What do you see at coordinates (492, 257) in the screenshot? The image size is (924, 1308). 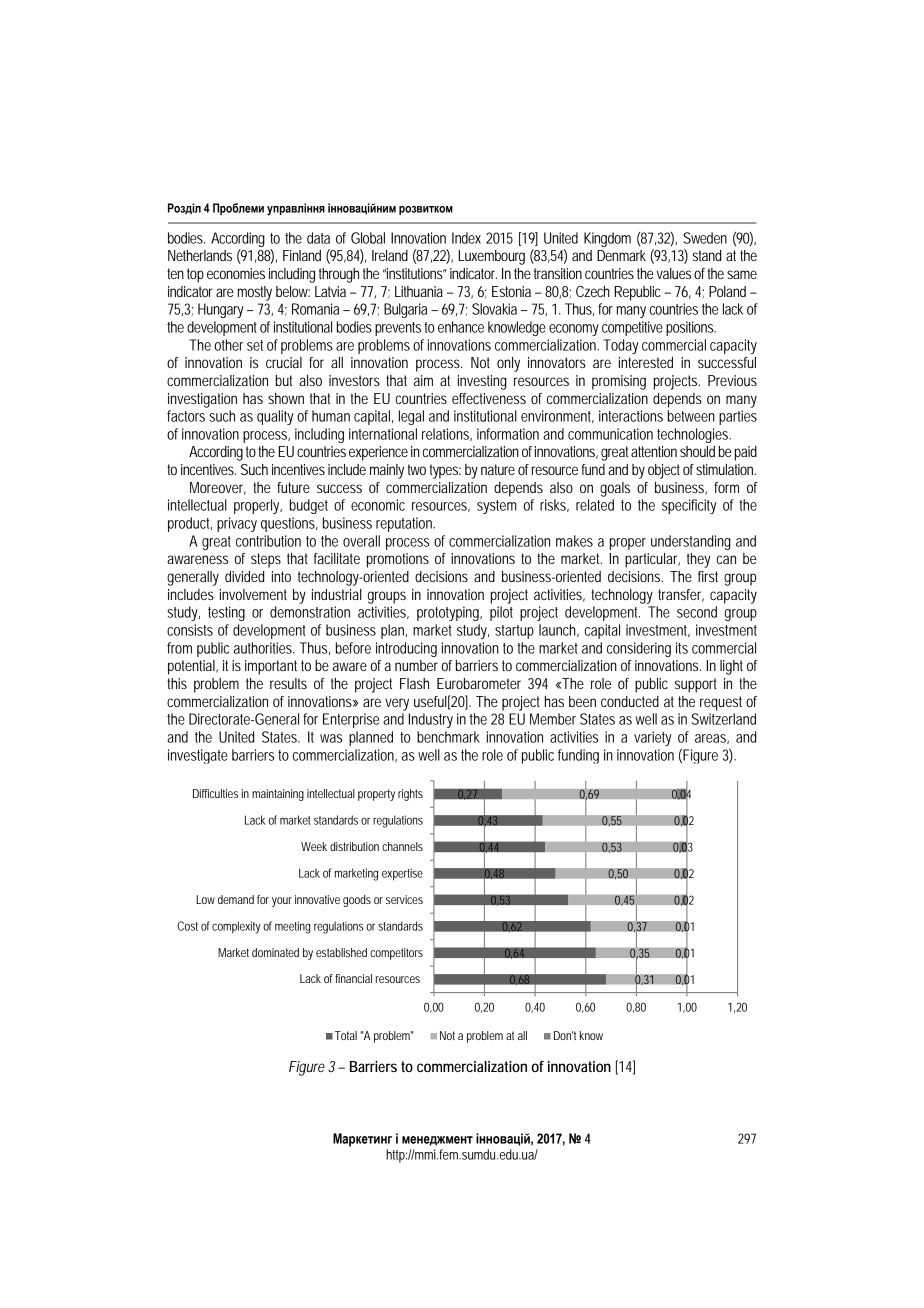 I see `Luxembourg` at bounding box center [492, 257].
